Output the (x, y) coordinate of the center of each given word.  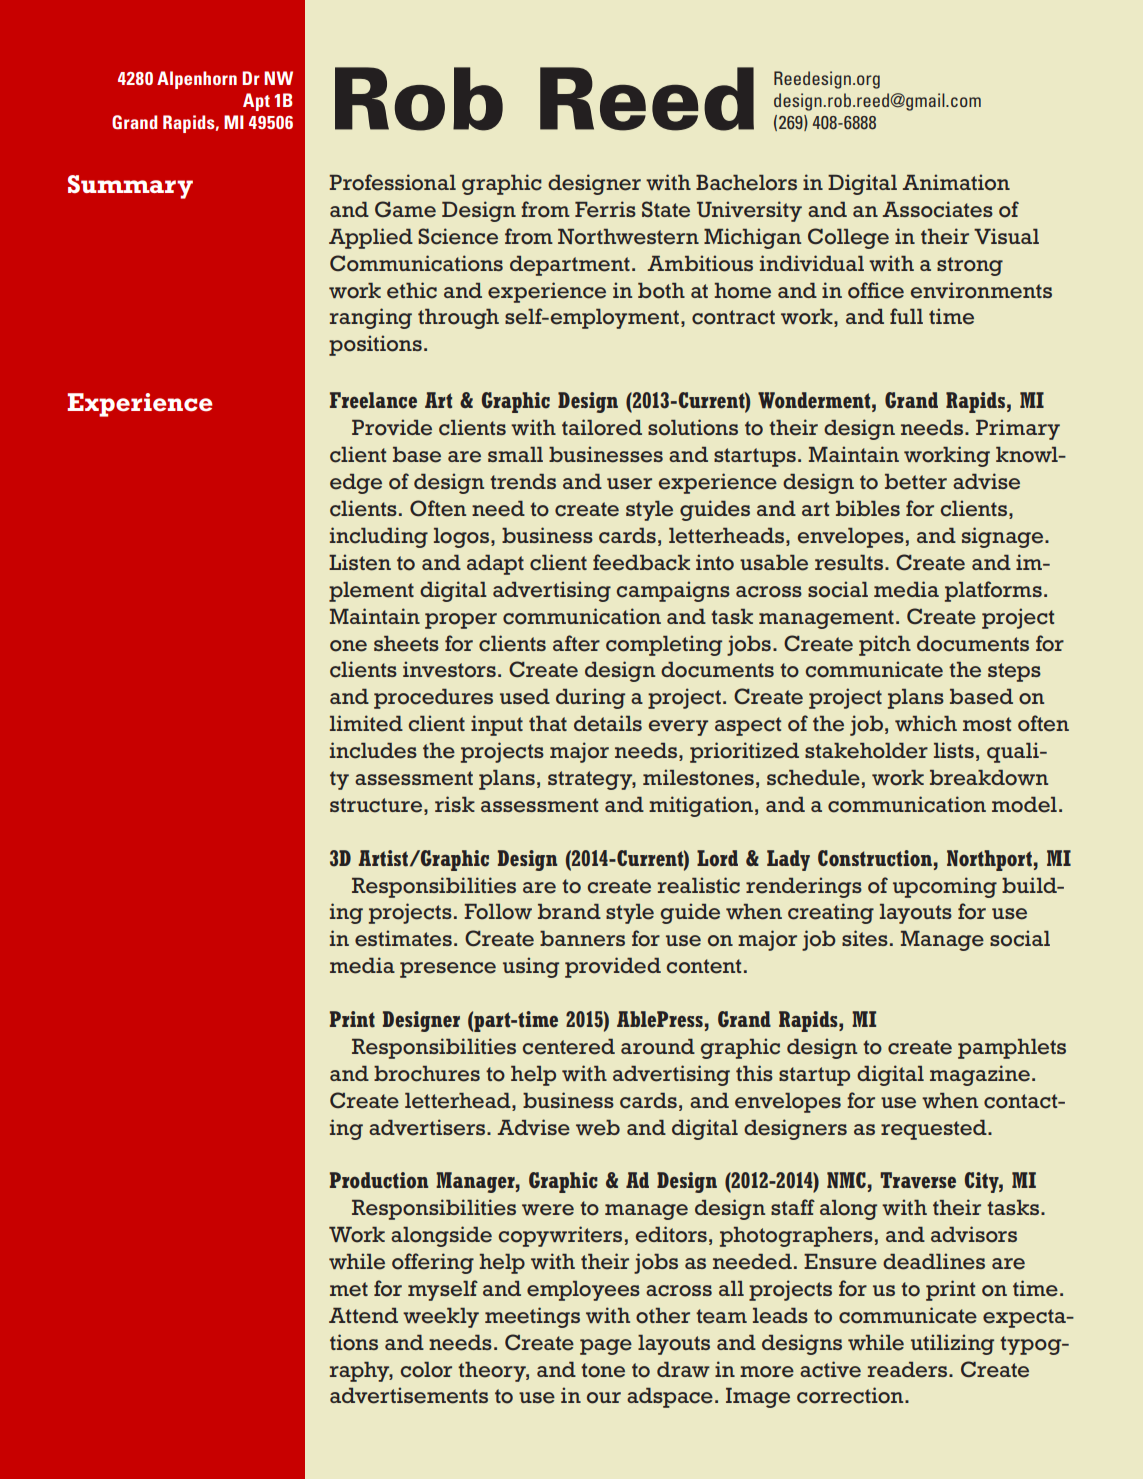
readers (909, 1370)
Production (379, 1180)
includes (373, 750)
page (606, 1347)
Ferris (605, 209)
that (548, 723)
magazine (980, 1075)
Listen (360, 562)
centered (569, 1047)
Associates (938, 209)
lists (954, 750)
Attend (363, 1316)
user (629, 484)
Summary (130, 187)
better (916, 482)
